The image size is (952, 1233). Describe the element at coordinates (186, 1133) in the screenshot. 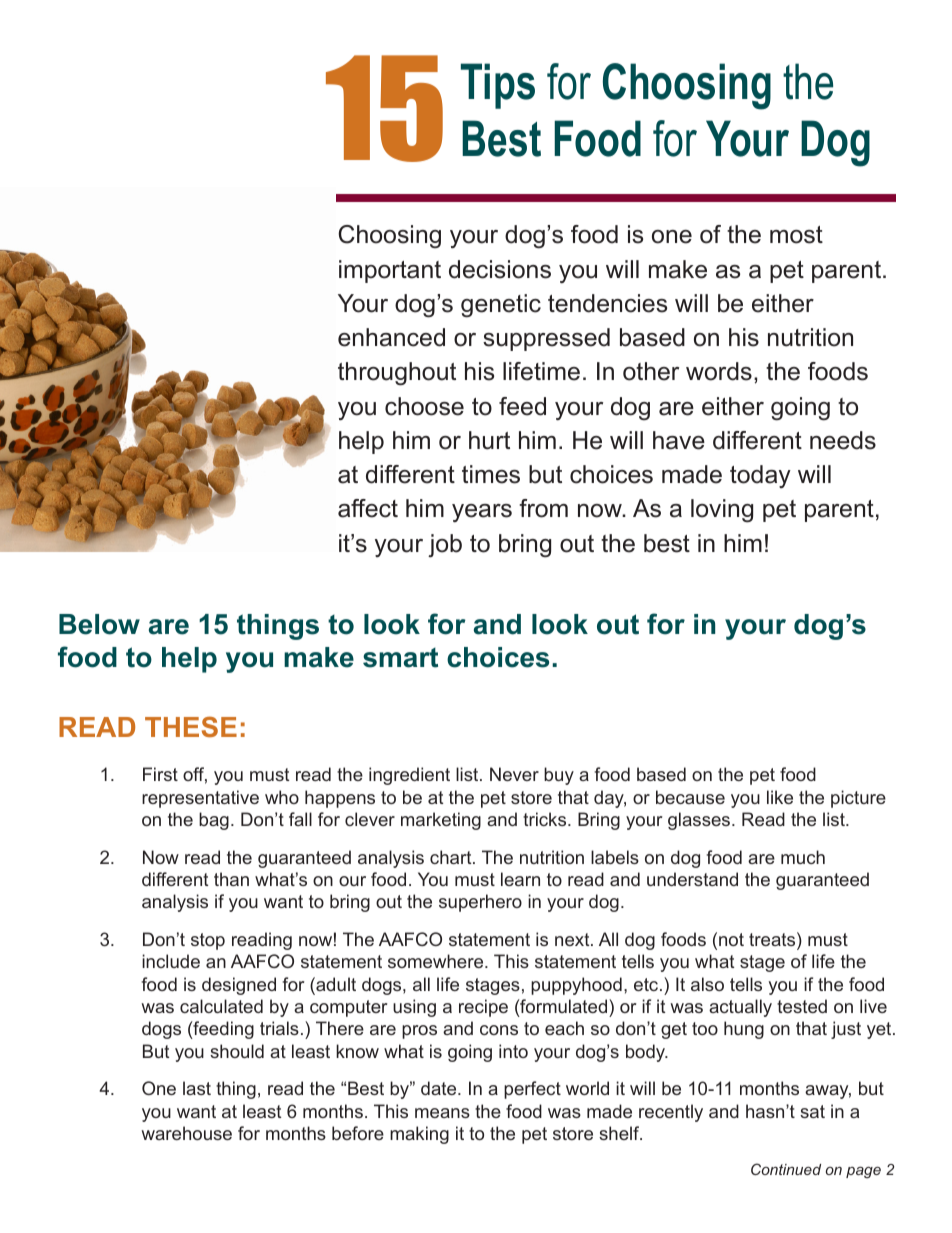

I see `warehouse` at that location.
